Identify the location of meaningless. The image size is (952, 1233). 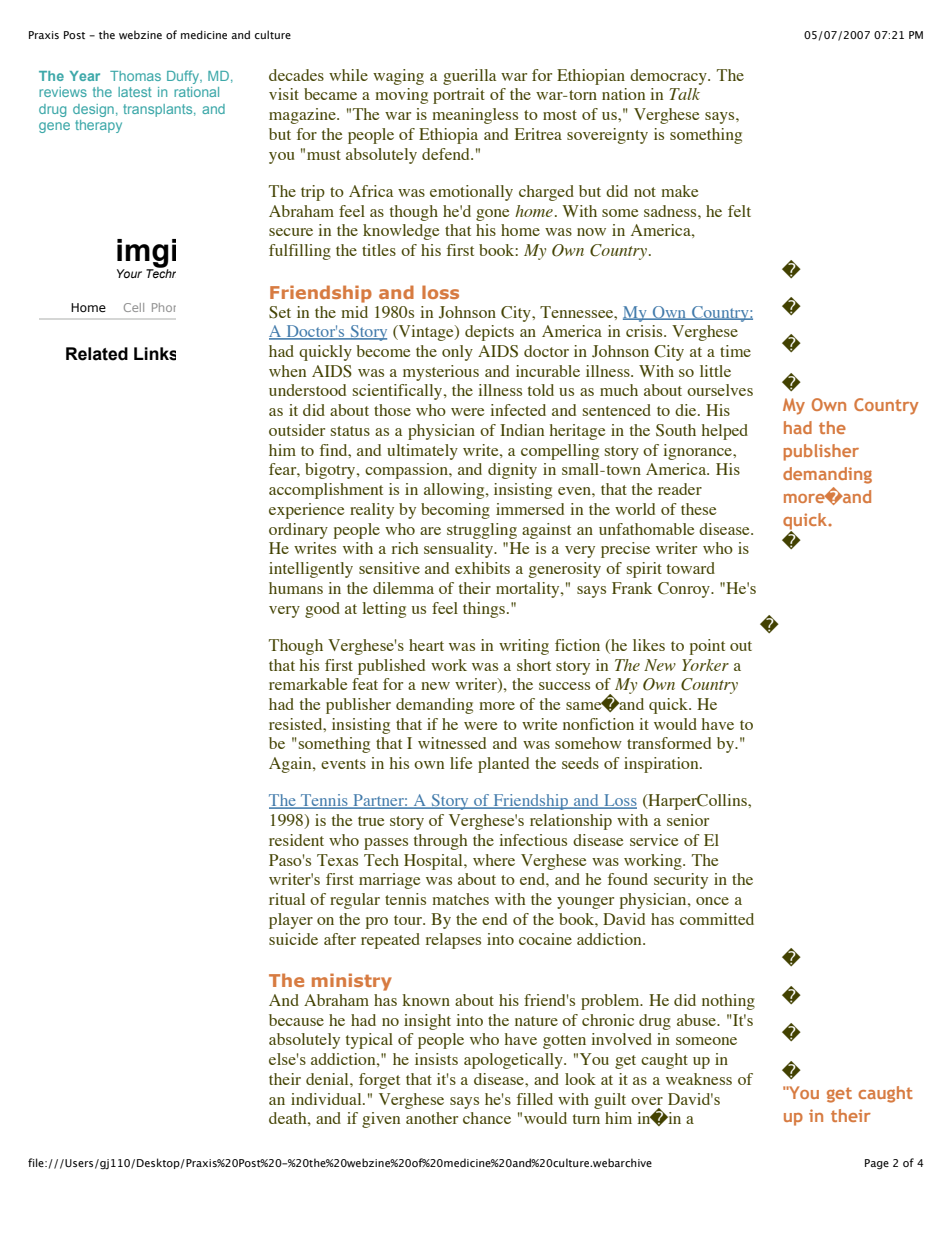
(475, 116).
